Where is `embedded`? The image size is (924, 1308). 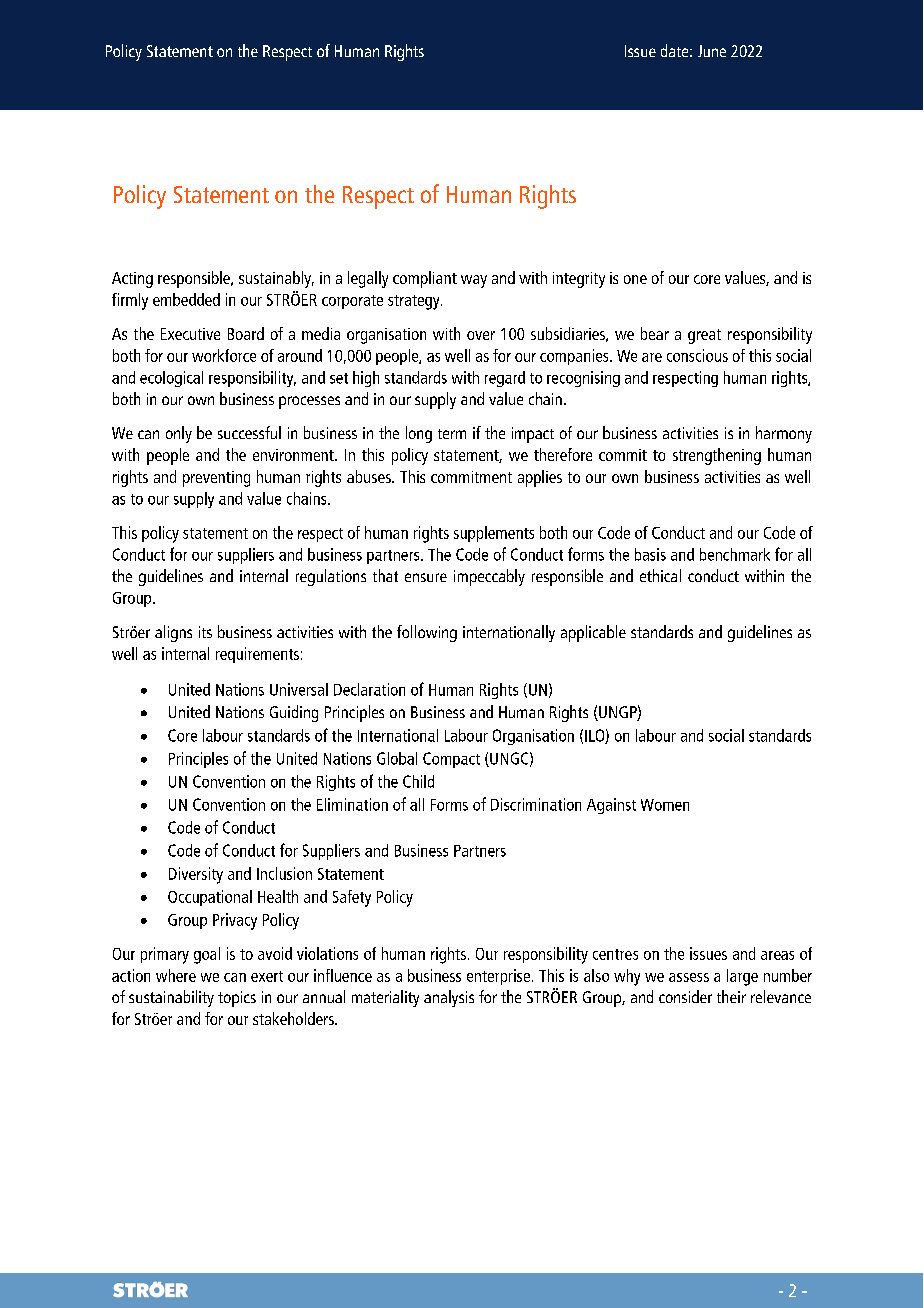 embedded is located at coordinates (186, 299).
